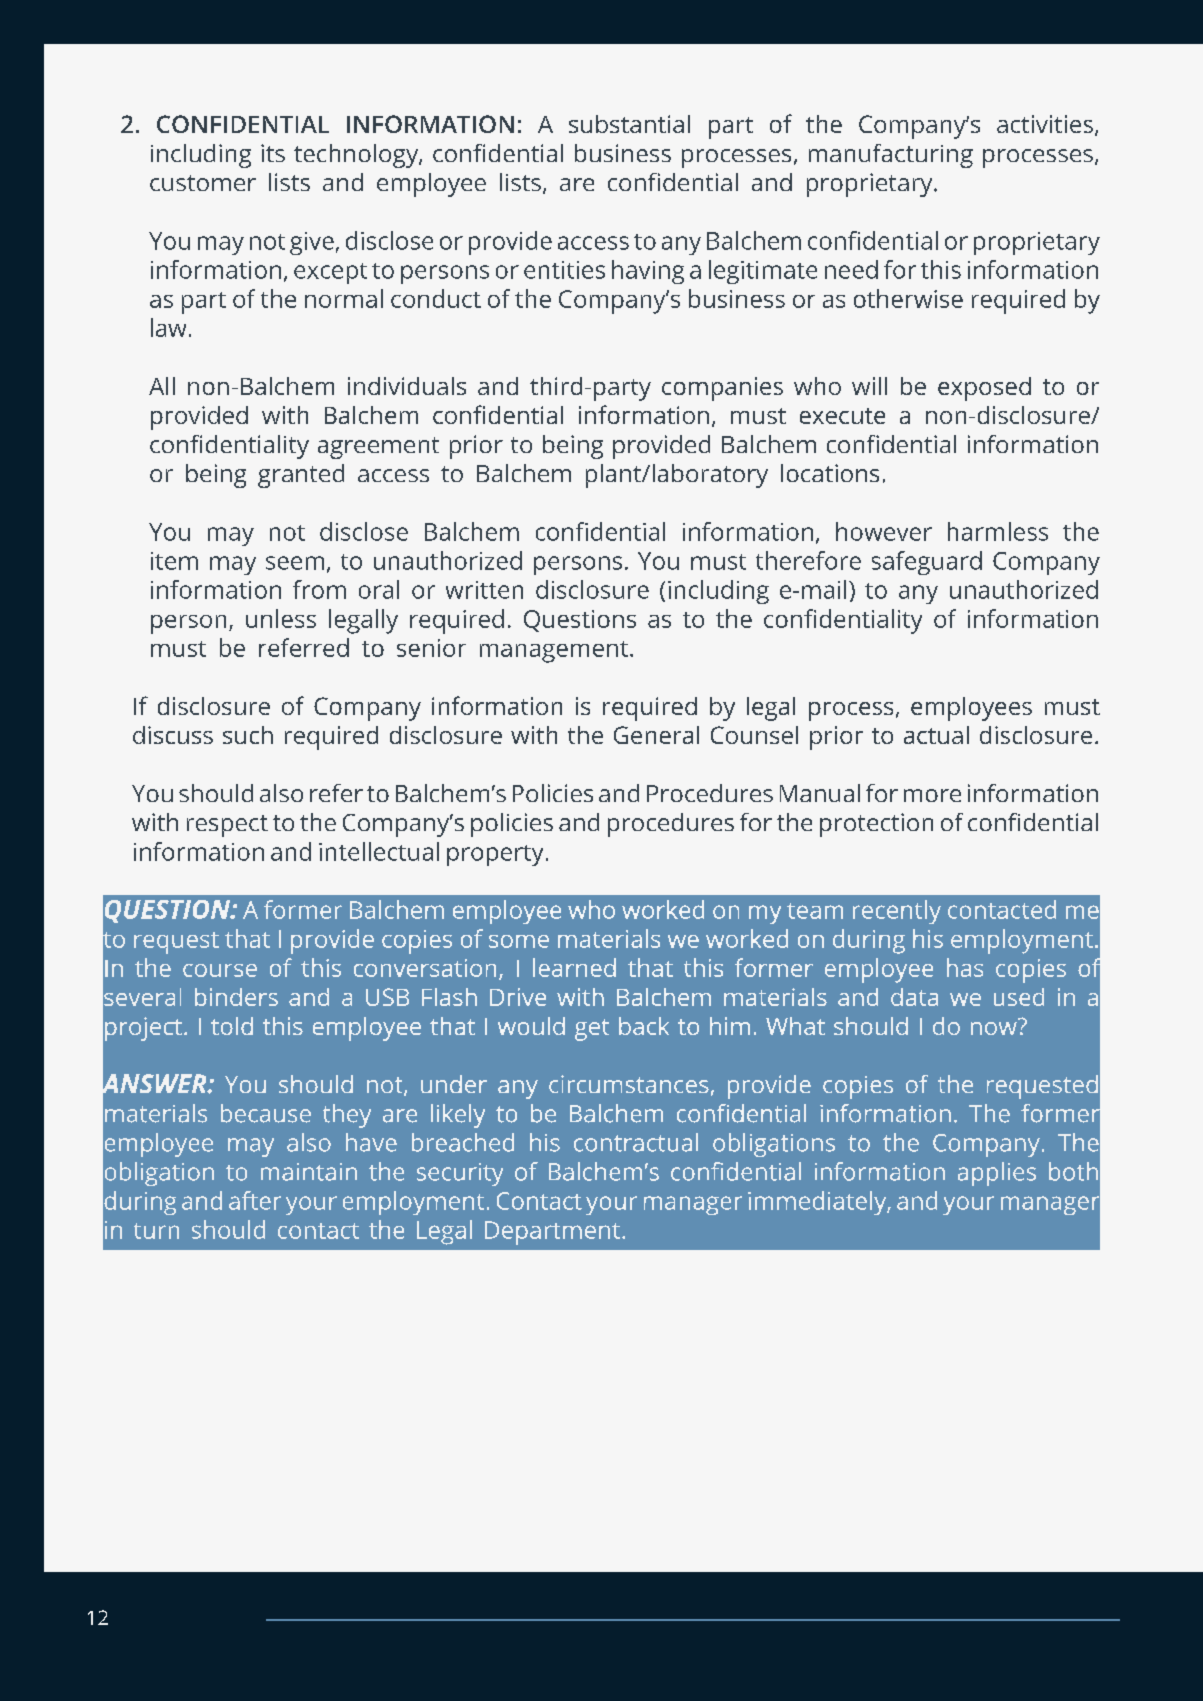 Image resolution: width=1203 pixels, height=1701 pixels. What do you see at coordinates (932, 795) in the image?
I see `more` at bounding box center [932, 795].
